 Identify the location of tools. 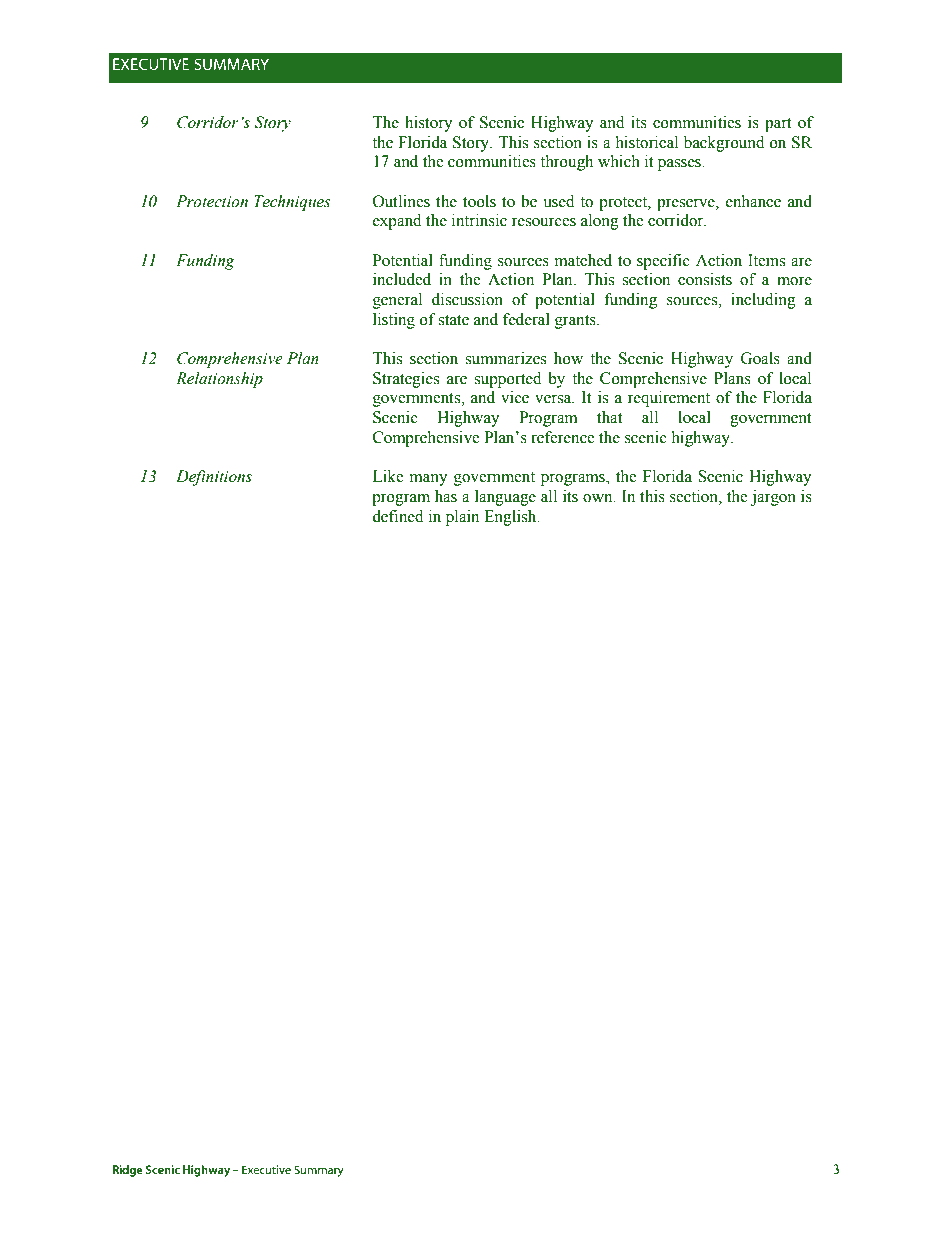
(479, 201).
